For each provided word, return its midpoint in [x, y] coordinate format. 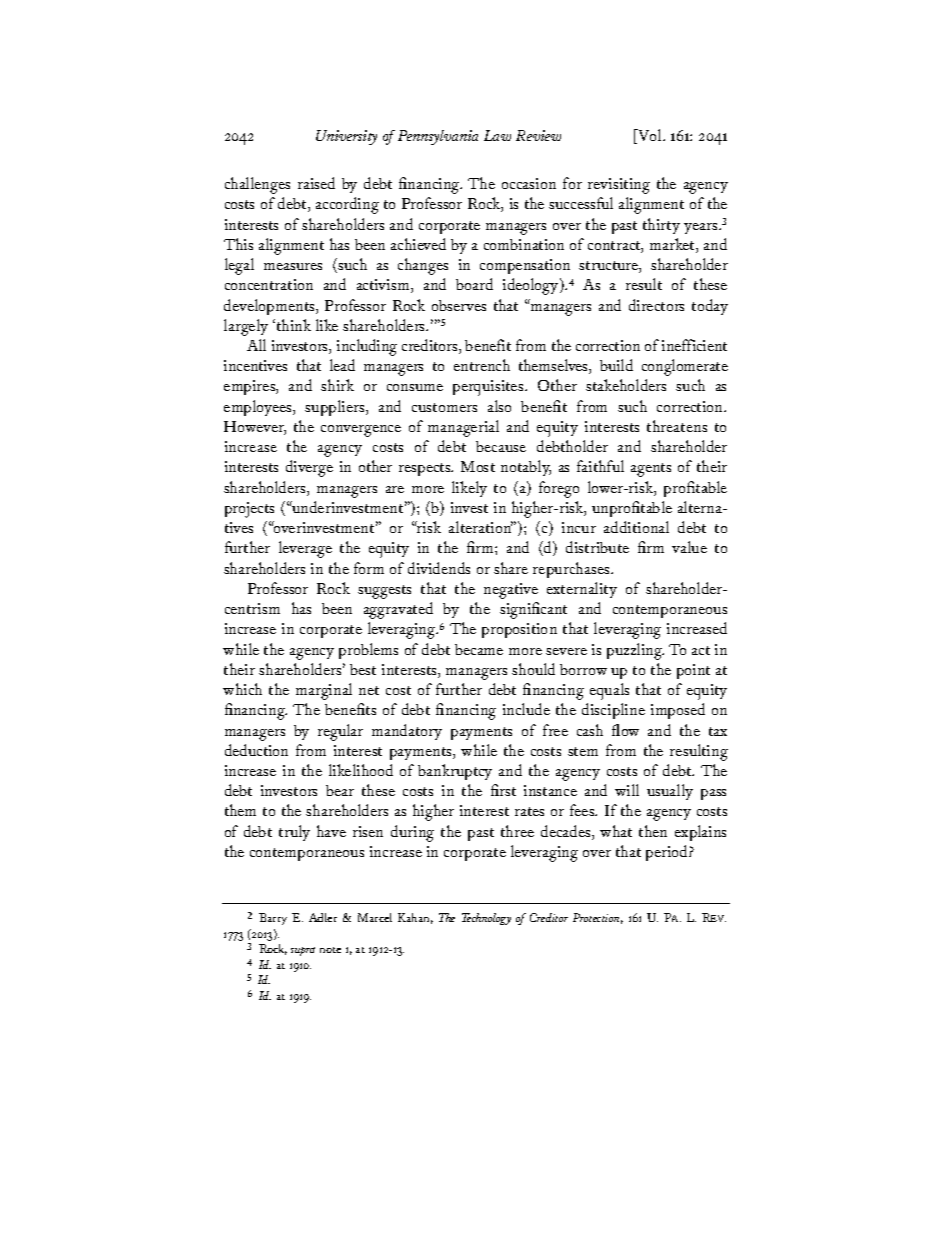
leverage [305, 549]
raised [316, 183]
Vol [650, 136]
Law [497, 135]
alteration [481, 527]
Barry [273, 919]
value [689, 547]
